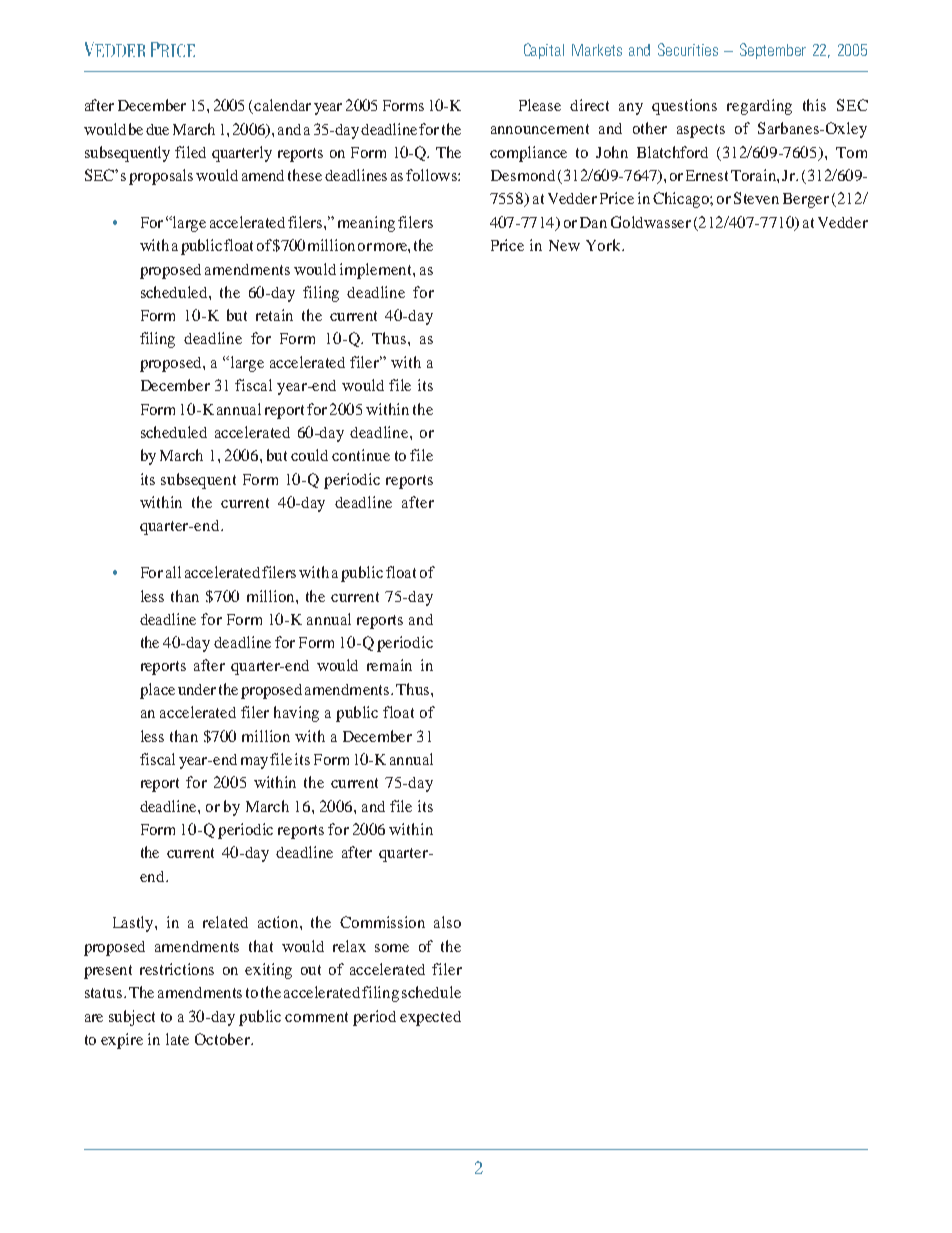 This document has height=1233, width=952. Describe the element at coordinates (274, 315) in the document. I see `retain` at that location.
